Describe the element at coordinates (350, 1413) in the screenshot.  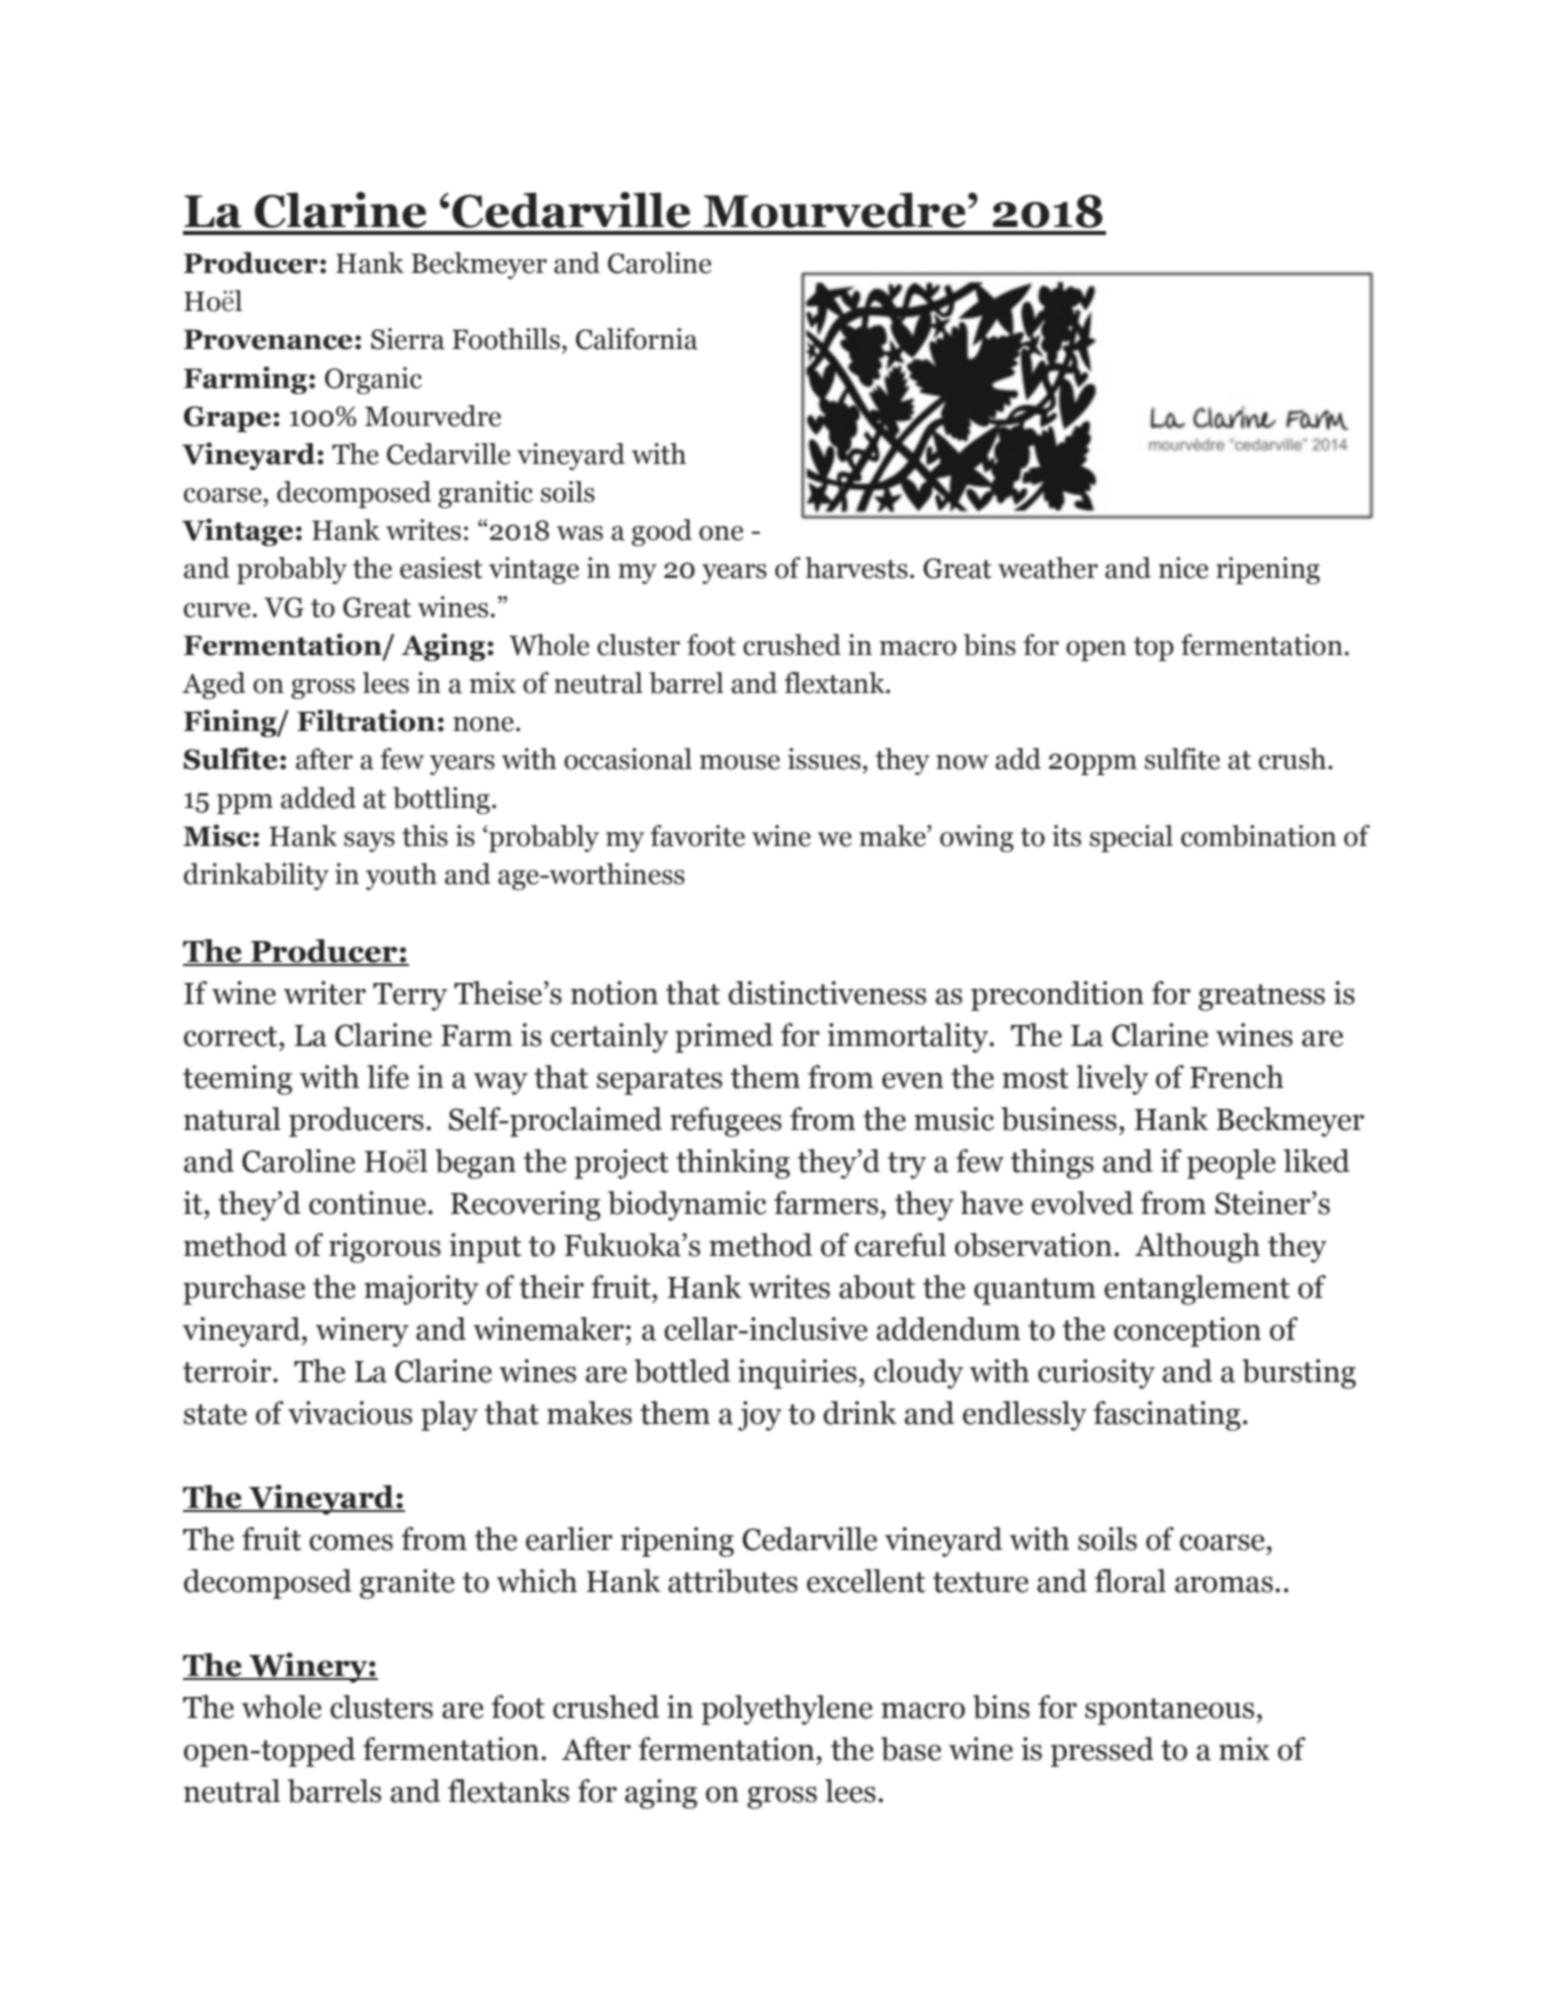
I see `vivacious` at that location.
